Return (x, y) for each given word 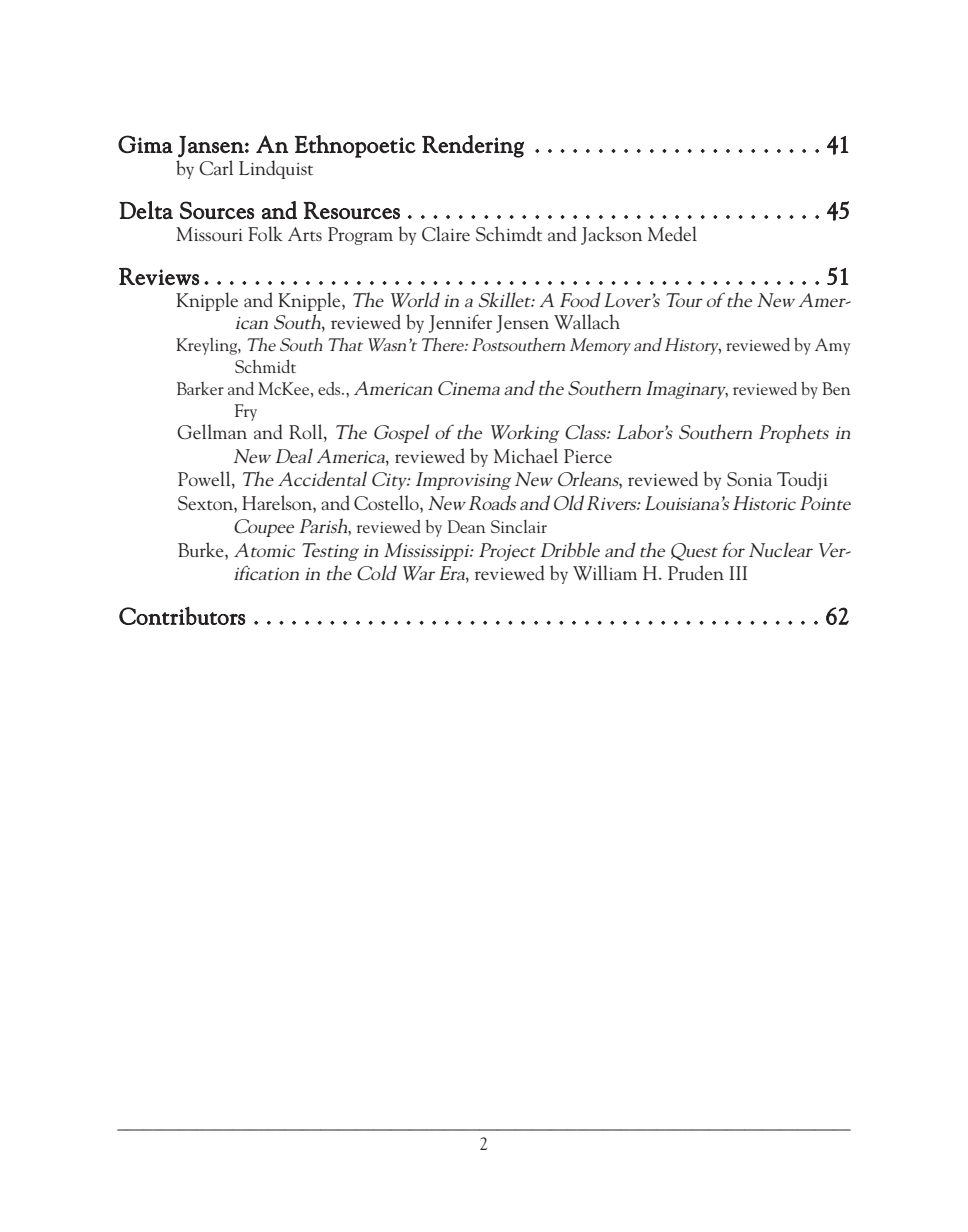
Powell (205, 480)
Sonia (749, 479)
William (605, 572)
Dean (466, 526)
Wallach (587, 321)
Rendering (473, 146)
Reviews (159, 276)
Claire (446, 234)
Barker (200, 388)
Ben (836, 388)
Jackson (611, 235)
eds (330, 388)
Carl (216, 168)
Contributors (182, 615)
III (738, 573)
